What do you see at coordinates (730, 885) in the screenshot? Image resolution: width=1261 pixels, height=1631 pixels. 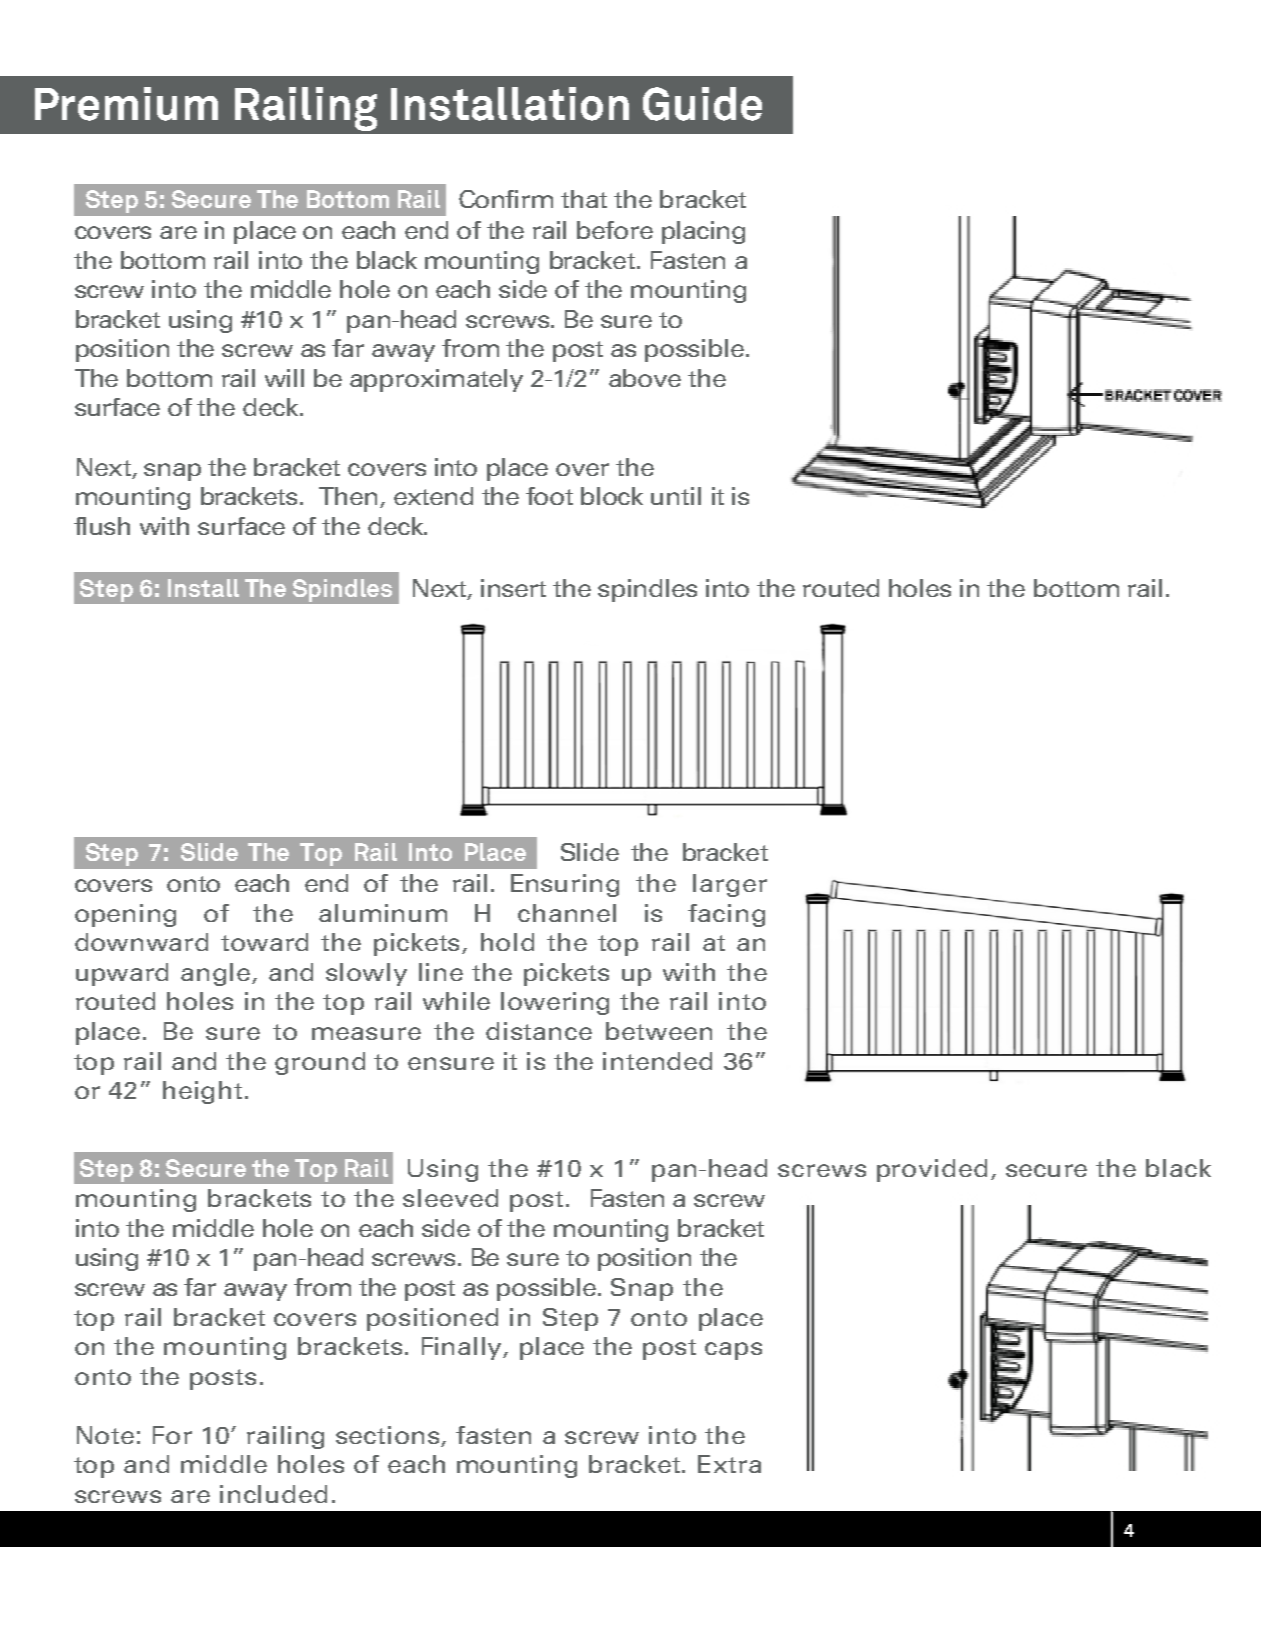 I see `larger` at bounding box center [730, 885].
